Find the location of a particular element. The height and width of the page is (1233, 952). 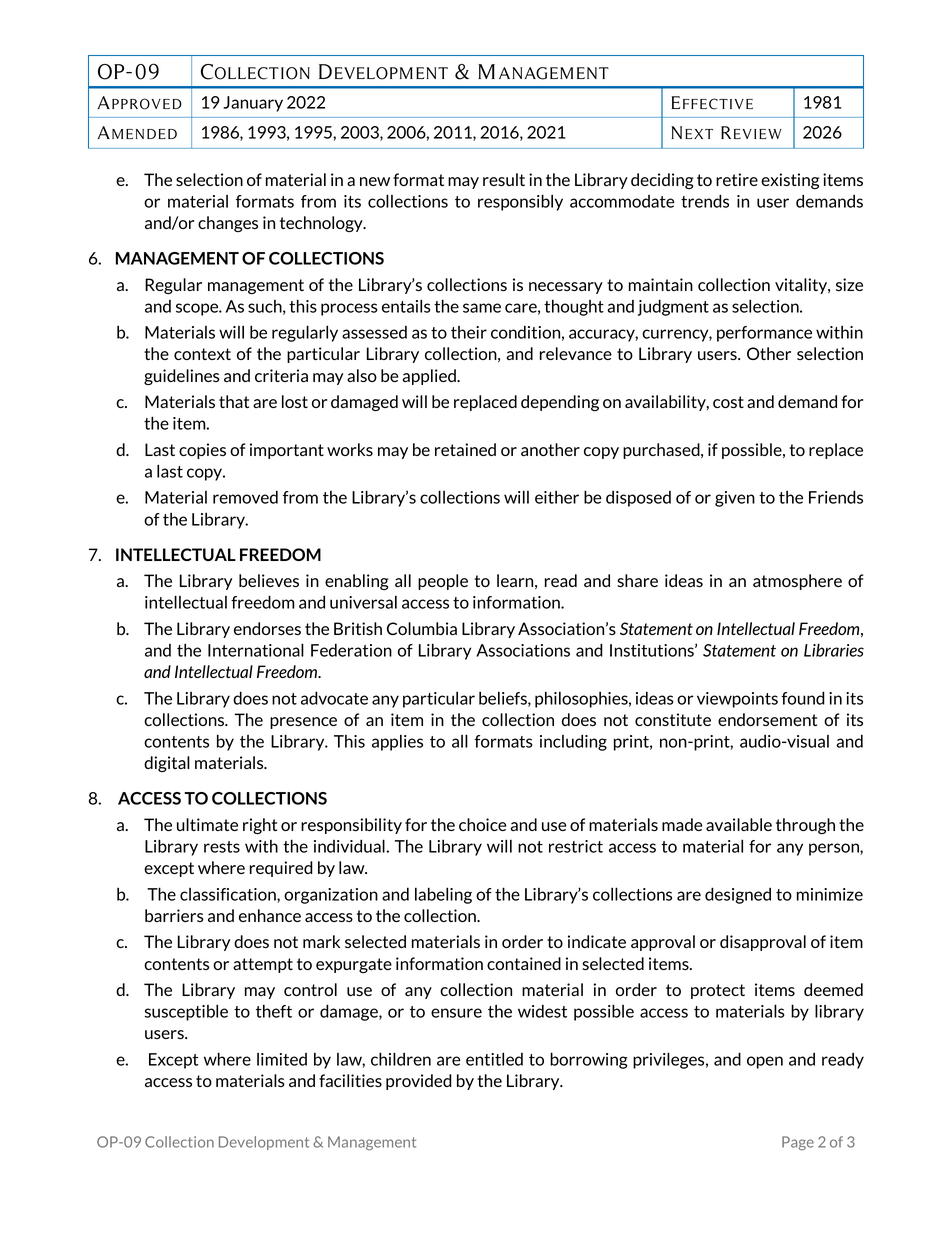

cost is located at coordinates (728, 402).
